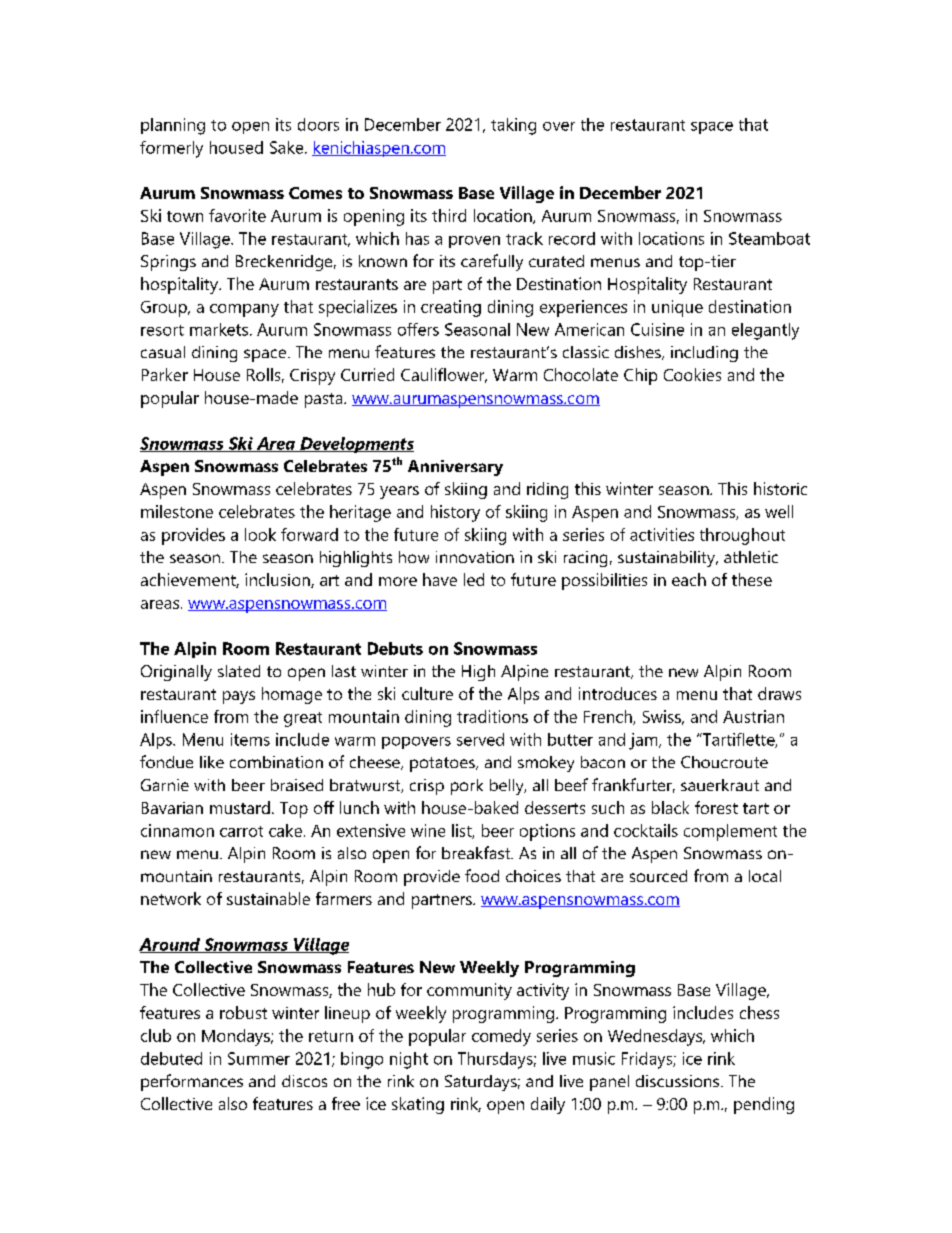 The height and width of the screenshot is (1233, 952). I want to click on Sake, so click(288, 147).
